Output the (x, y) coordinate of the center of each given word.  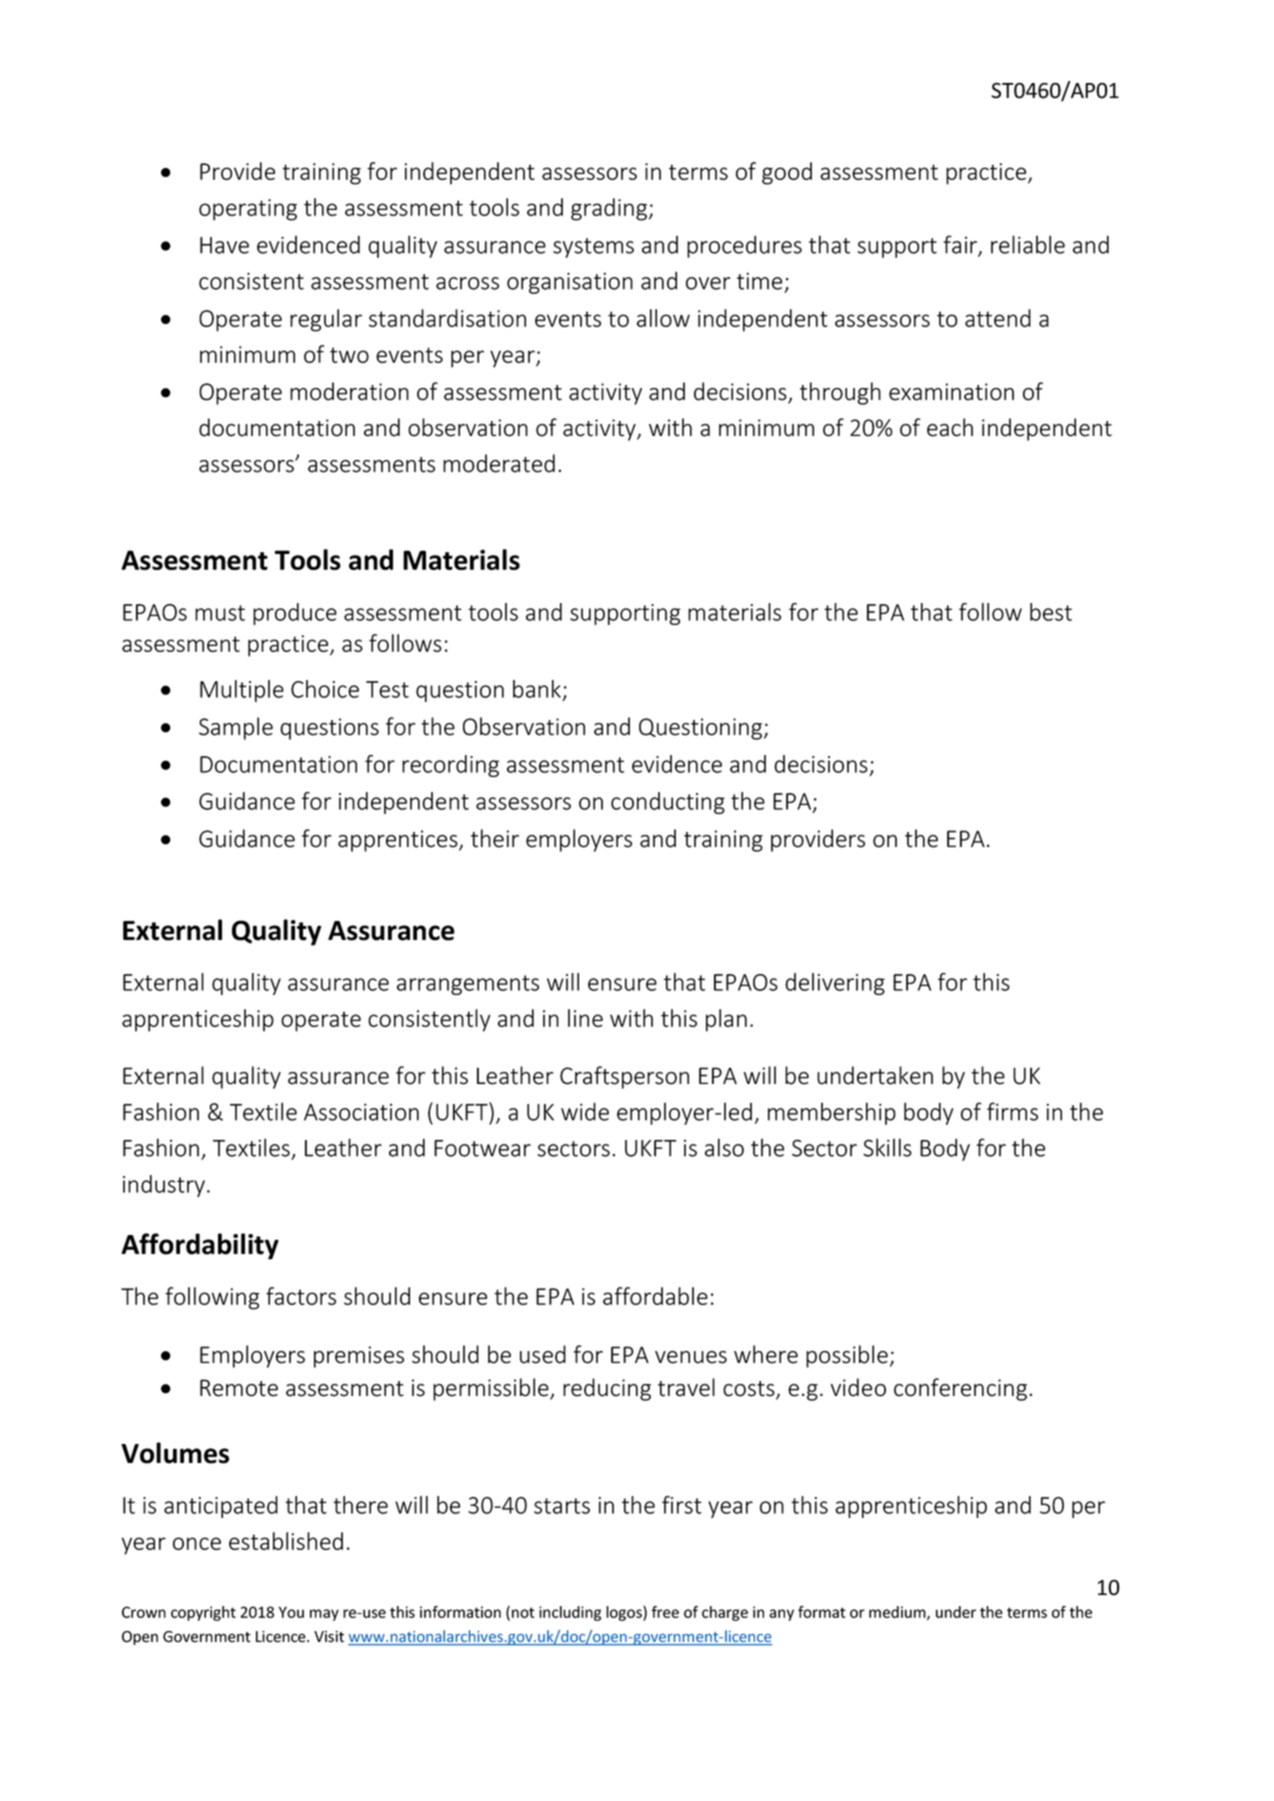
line (585, 1018)
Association (361, 1112)
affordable (655, 1296)
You (291, 1612)
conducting (668, 803)
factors (301, 1296)
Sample (236, 728)
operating (248, 210)
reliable (1028, 244)
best (1051, 612)
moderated (499, 463)
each (950, 427)
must (220, 613)
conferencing (962, 1389)
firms (1012, 1111)
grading (609, 209)
